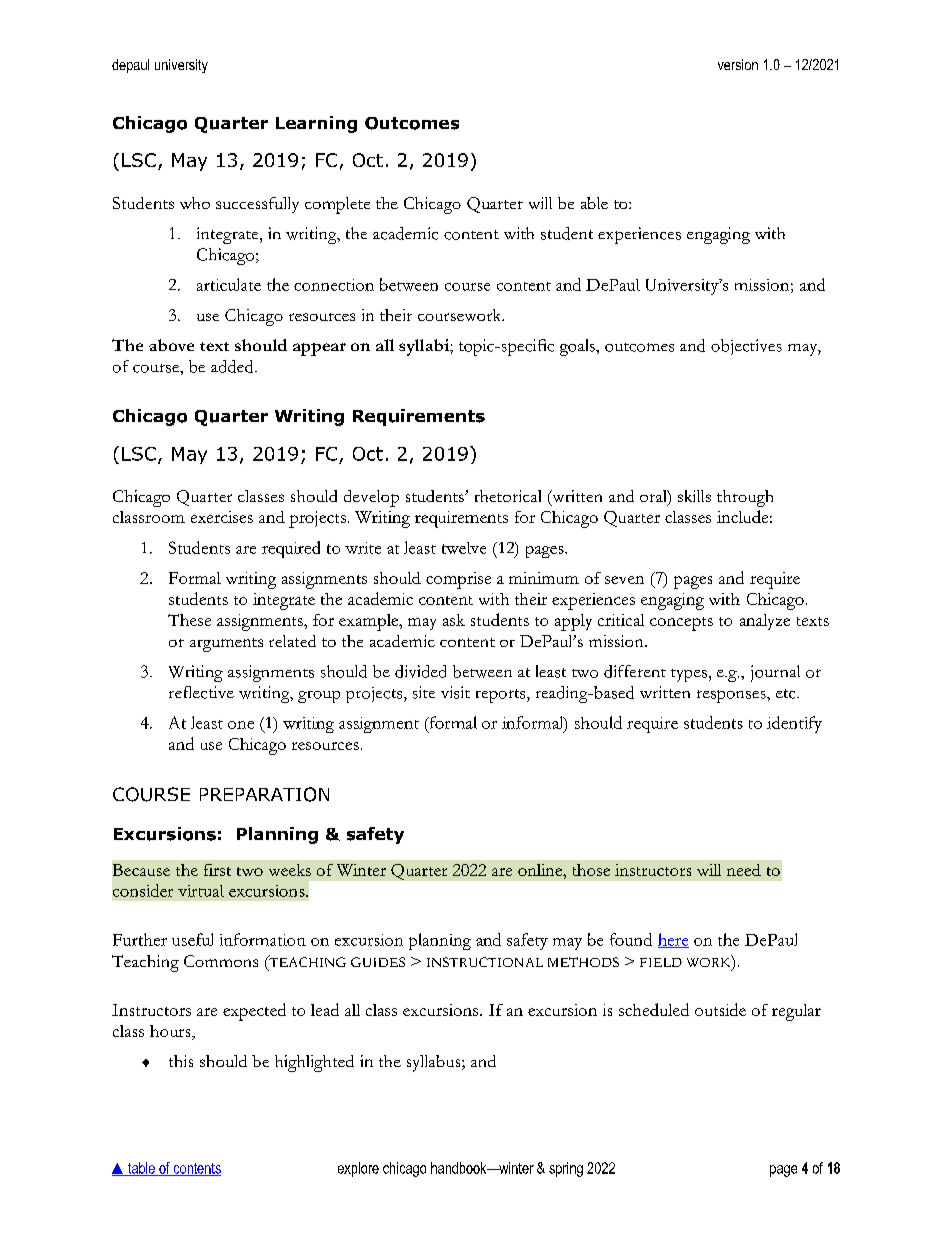 The width and height of the page is (952, 1233). I want to click on here, so click(673, 940).
